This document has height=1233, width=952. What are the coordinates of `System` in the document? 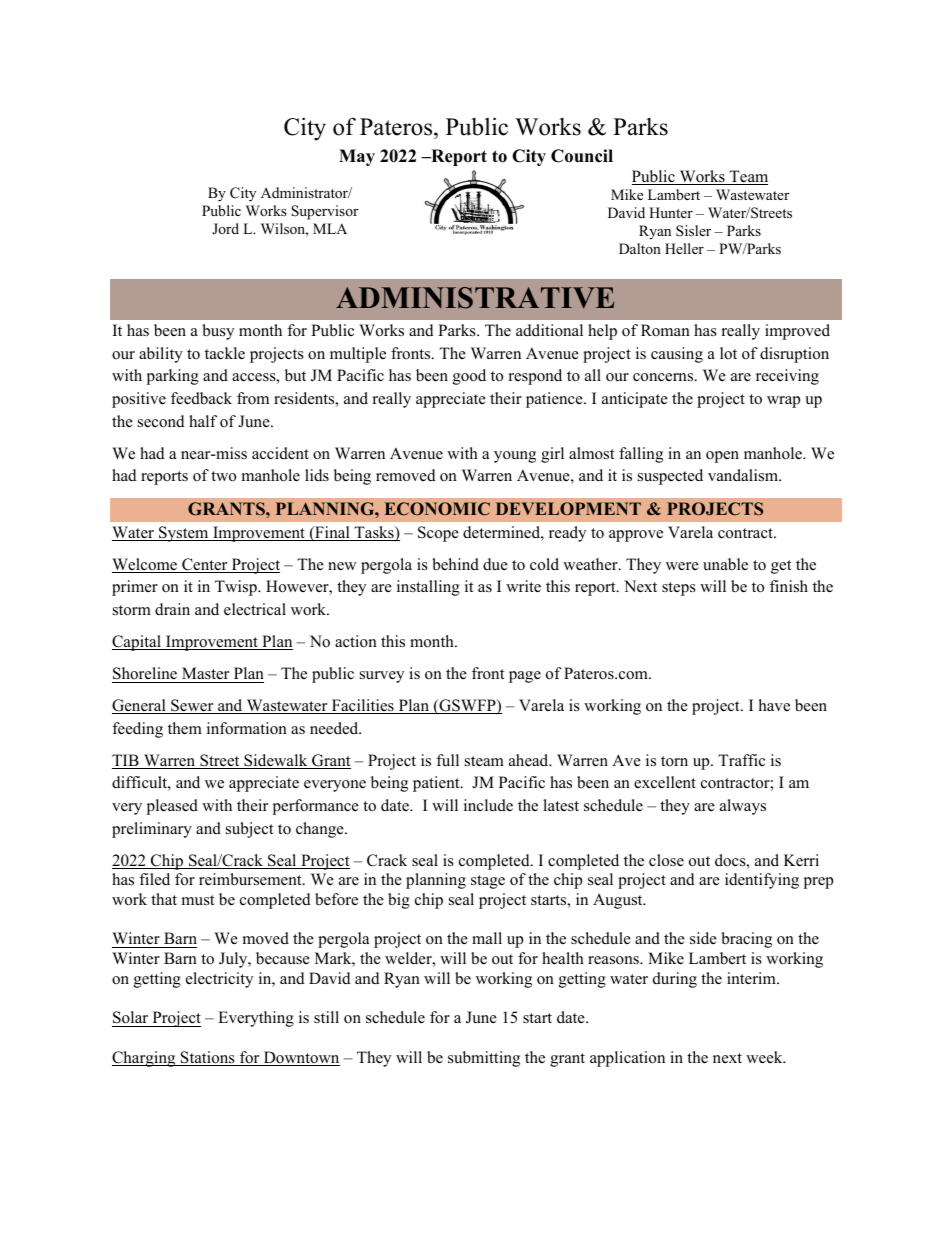 It's located at (184, 534).
